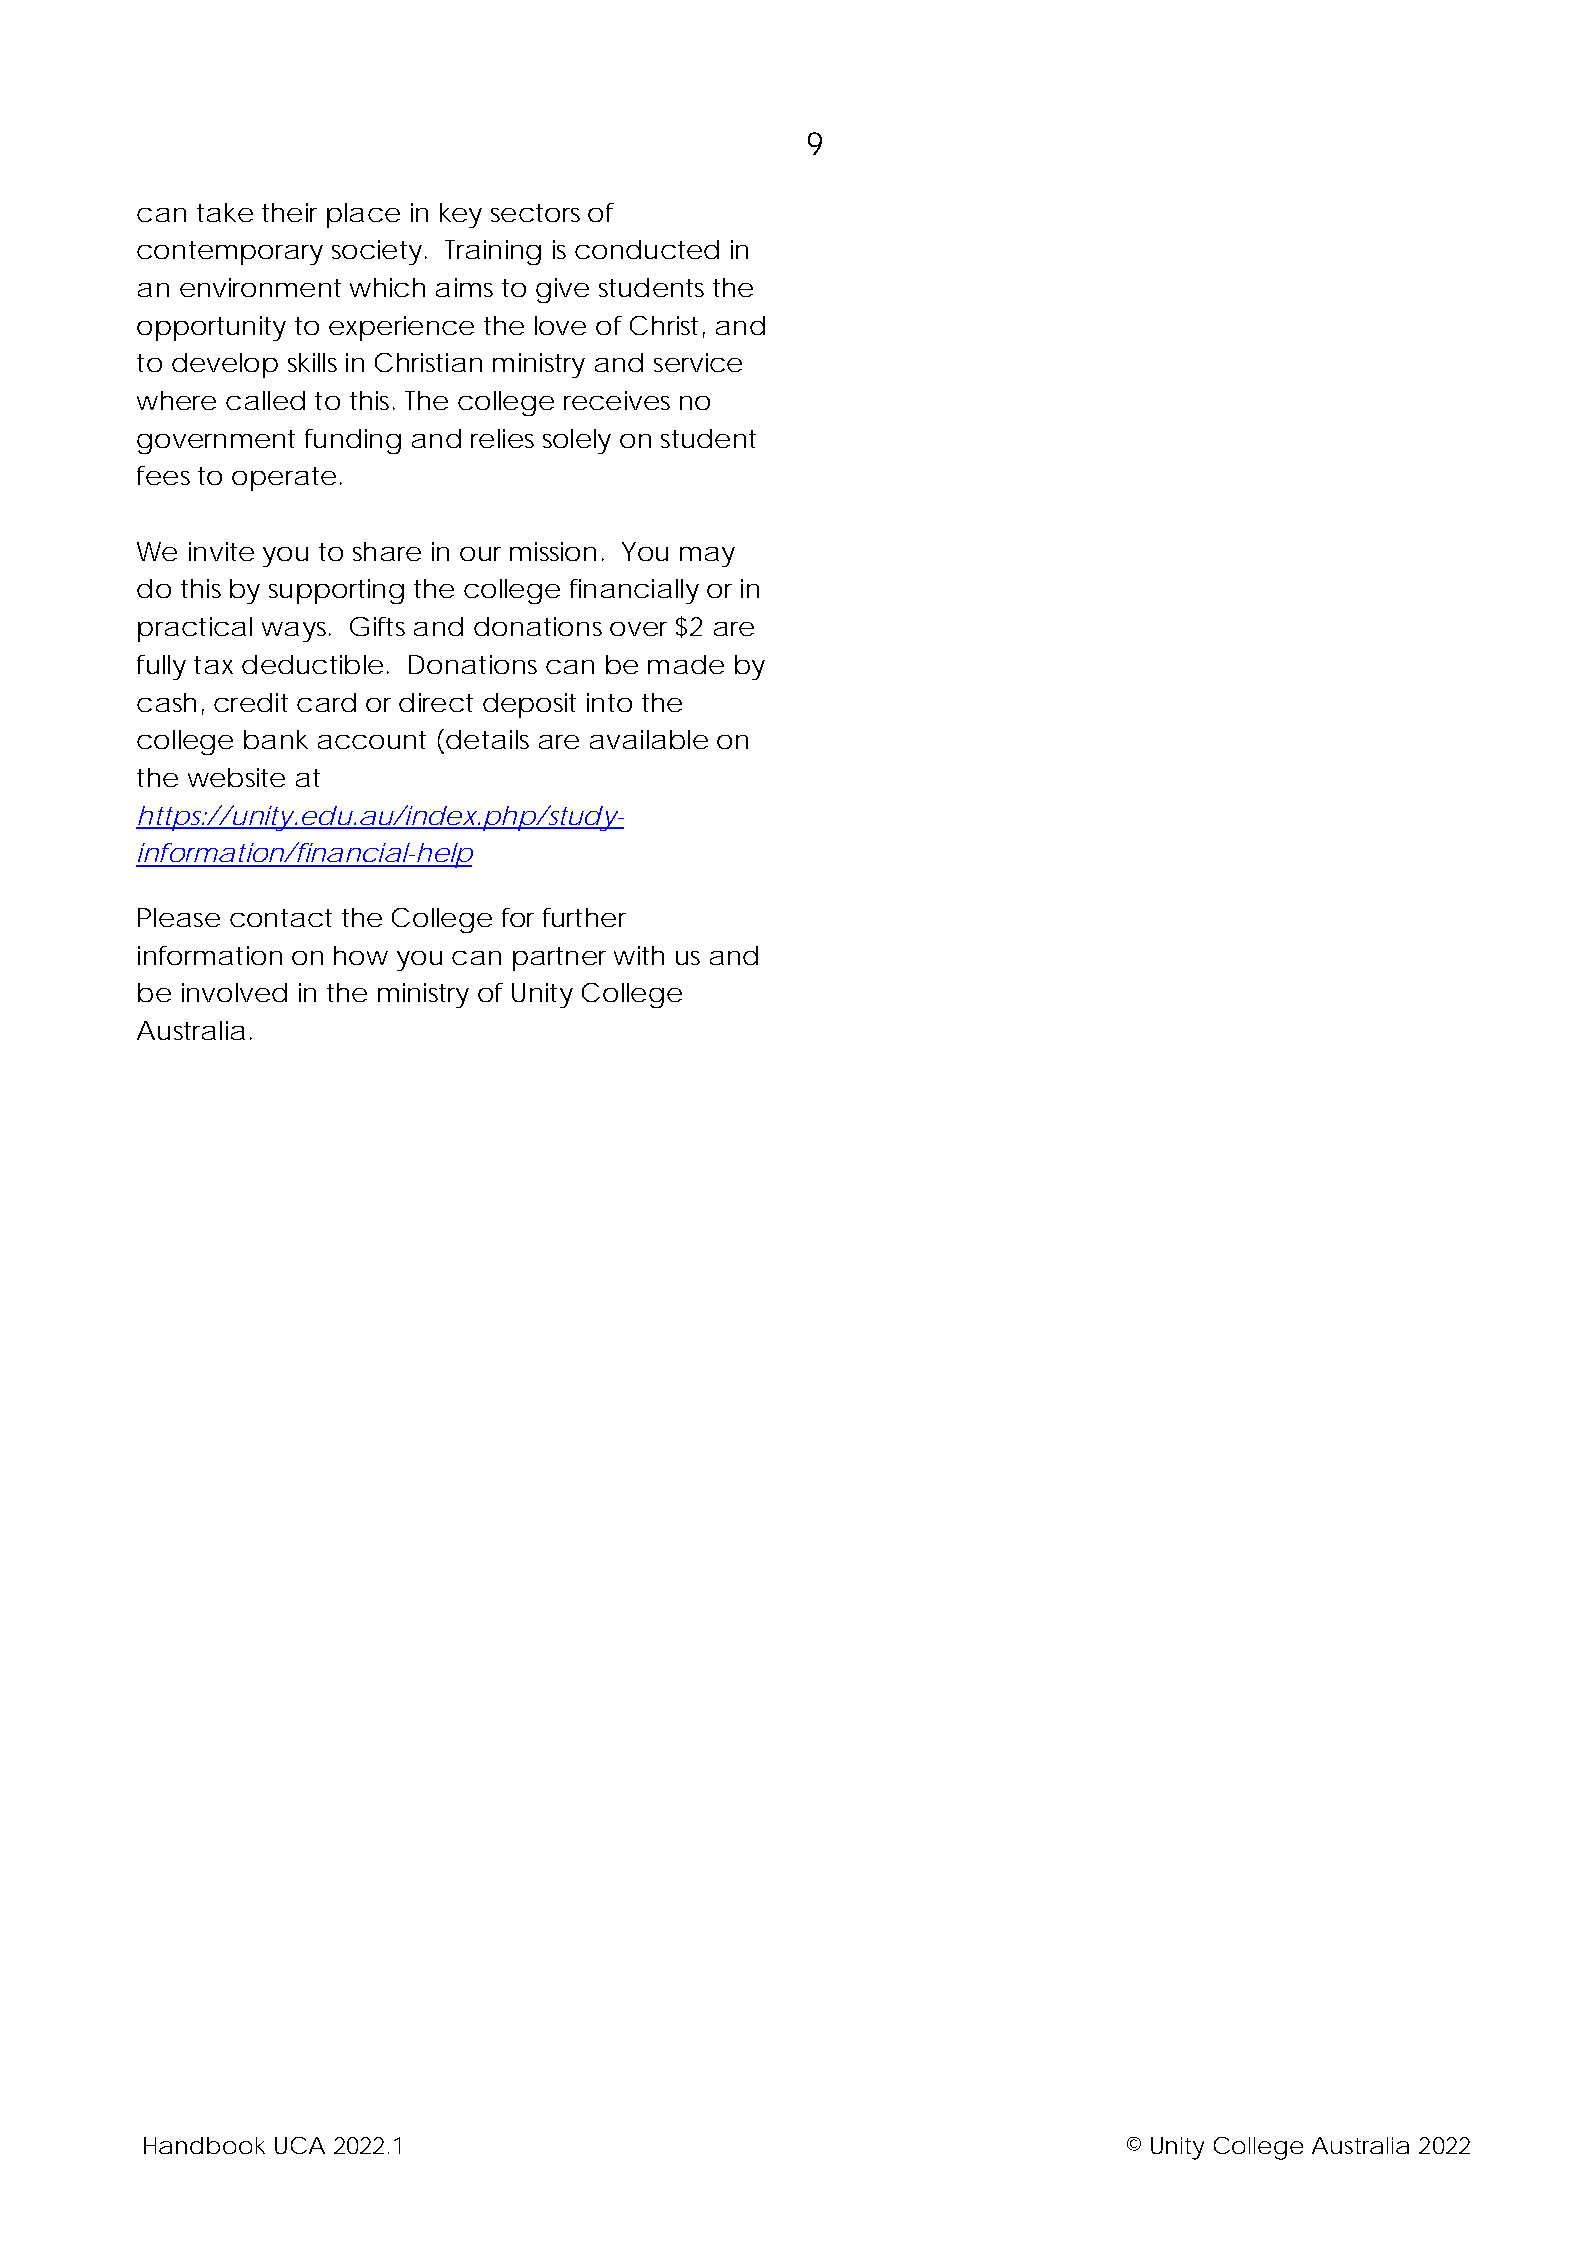  What do you see at coordinates (559, 959) in the page?
I see `partner` at bounding box center [559, 959].
